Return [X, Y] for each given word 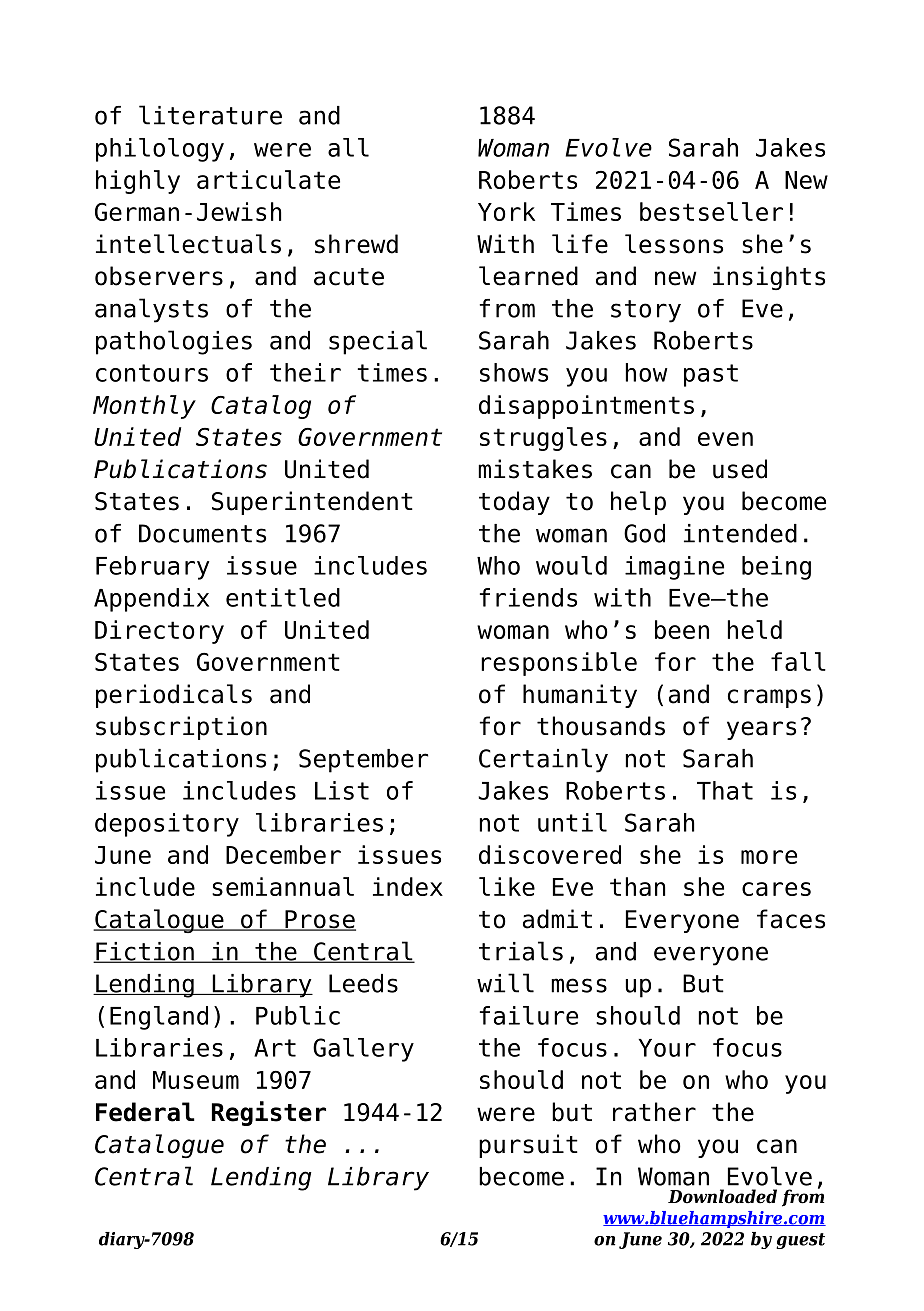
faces [791, 919]
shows [514, 372]
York [506, 211]
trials [521, 951]
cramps [769, 698]
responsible [559, 664]
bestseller [711, 211]
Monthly [144, 407]
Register [269, 1113]
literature [210, 115]
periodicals [174, 696]
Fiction [145, 952]
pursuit [528, 1146]
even [725, 439]
